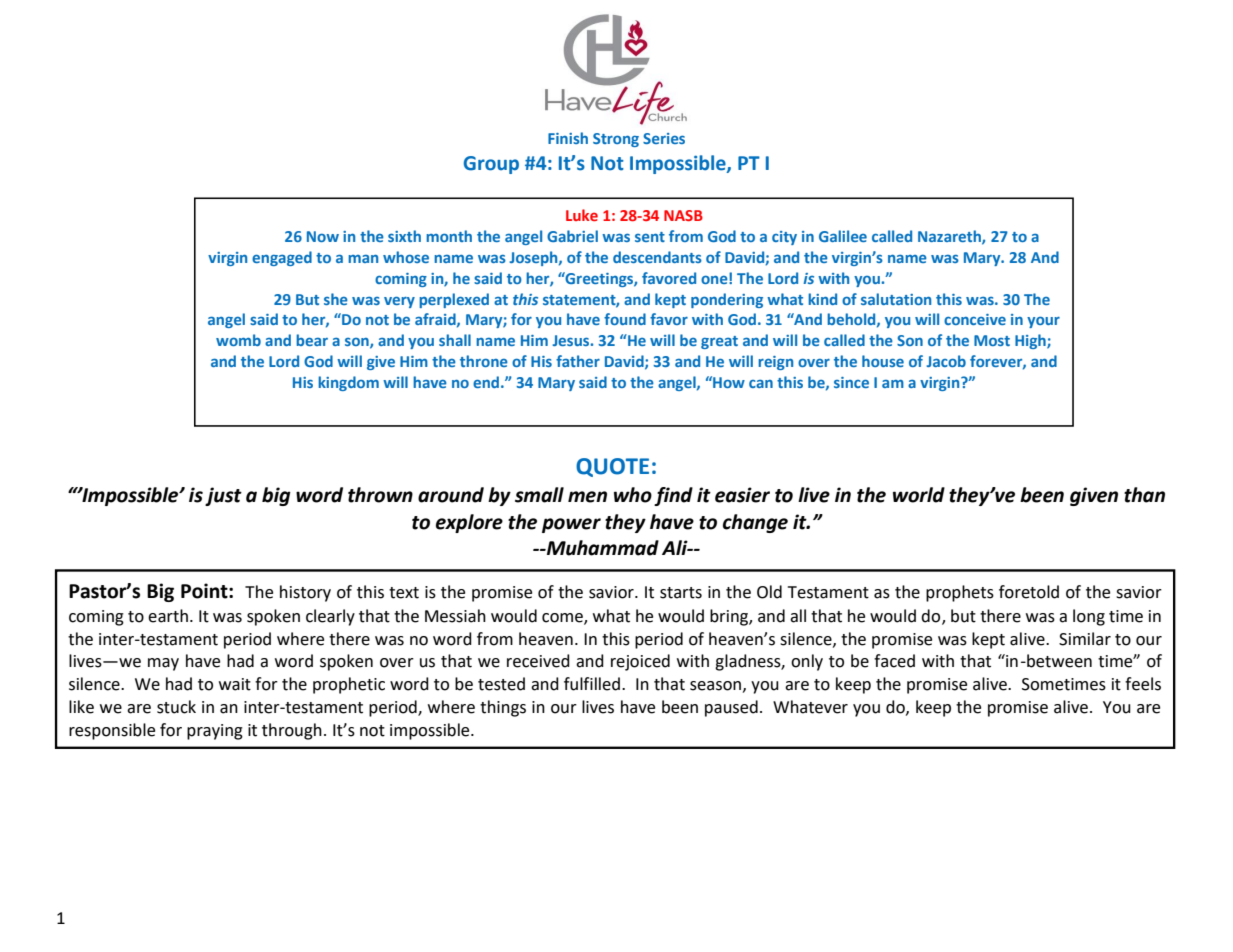  What do you see at coordinates (491, 165) in the page?
I see `Group` at bounding box center [491, 165].
